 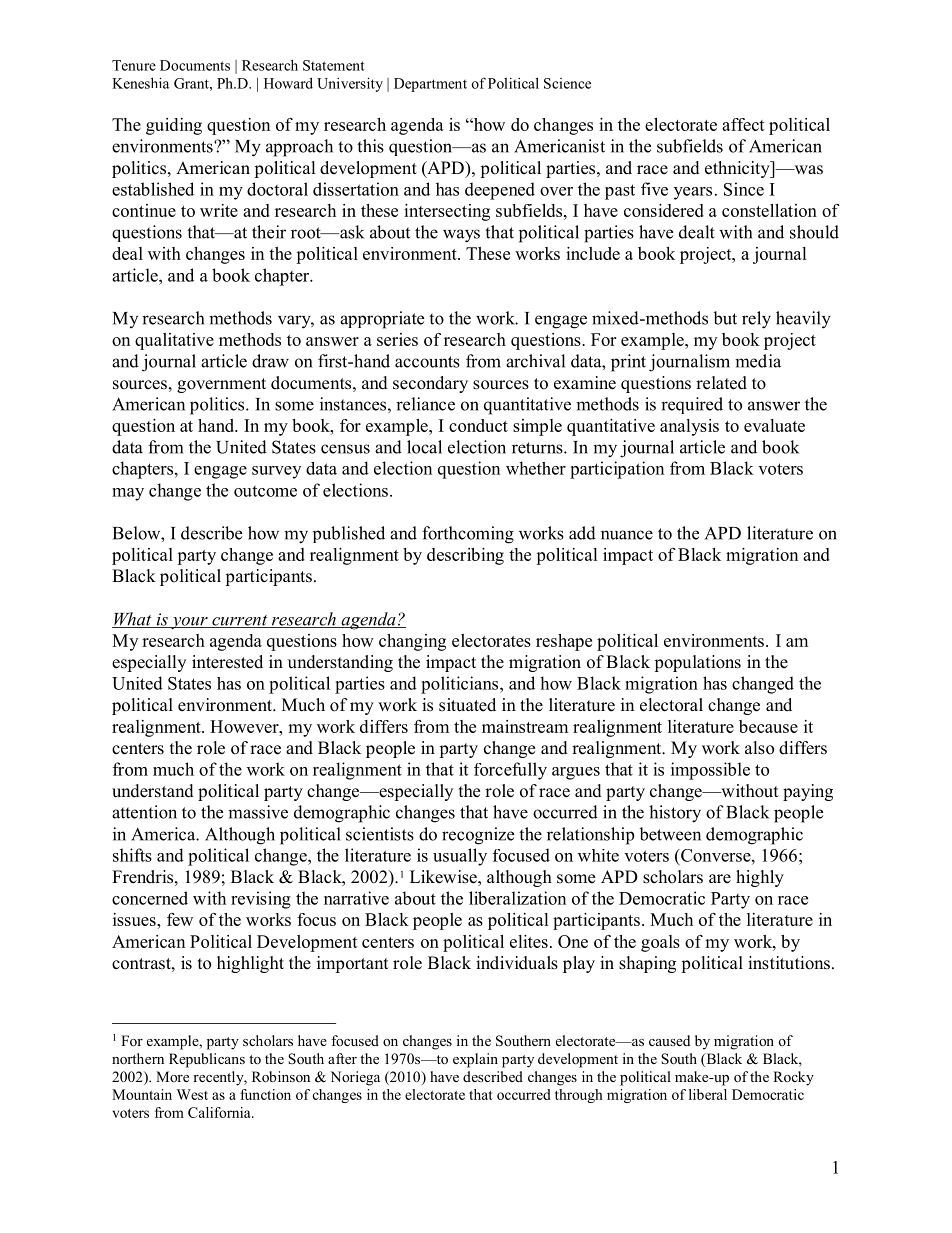 I want to click on Department, so click(x=430, y=85).
